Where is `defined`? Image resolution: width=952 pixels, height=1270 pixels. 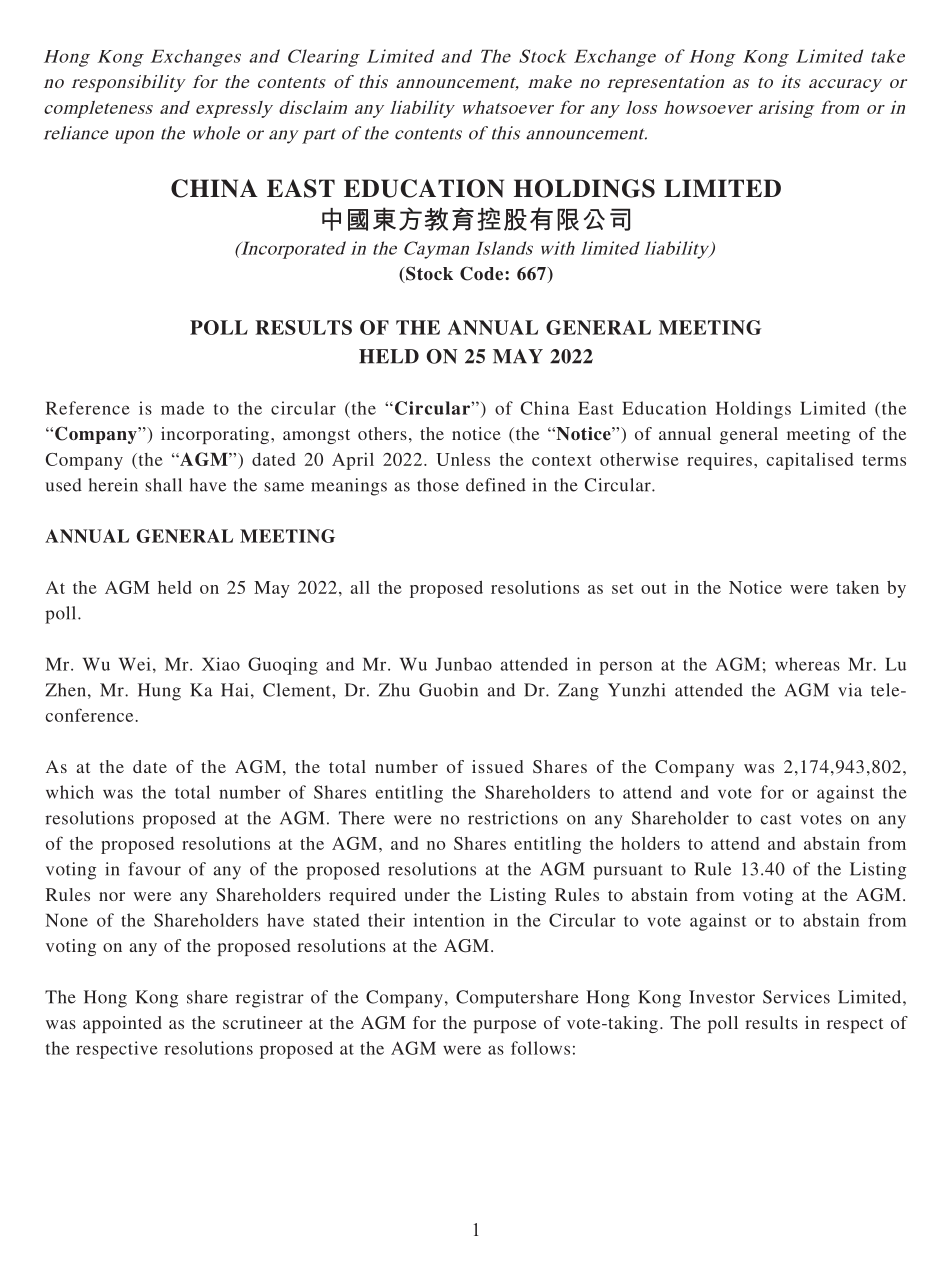 defined is located at coordinates (496, 485).
